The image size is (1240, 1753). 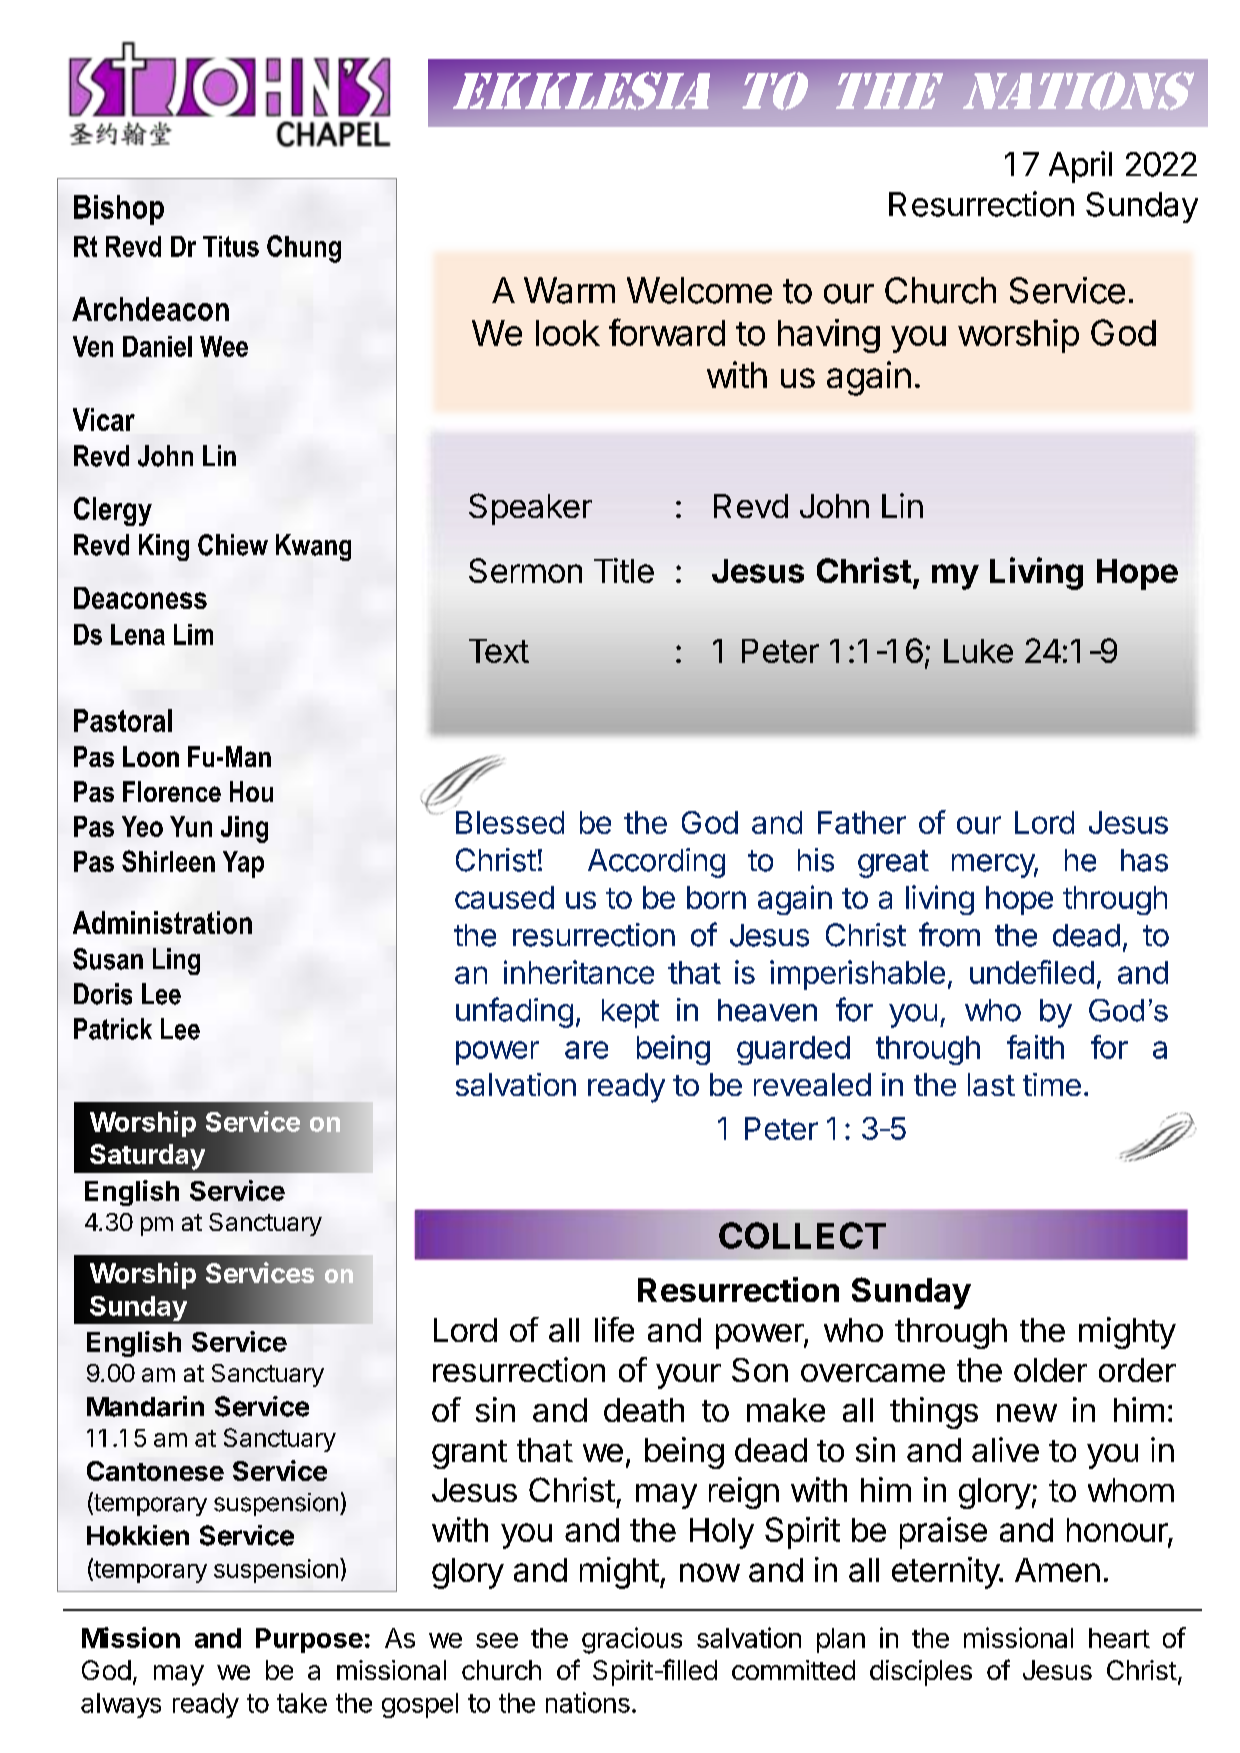 What do you see at coordinates (921, 1673) in the document?
I see `disciples` at bounding box center [921, 1673].
